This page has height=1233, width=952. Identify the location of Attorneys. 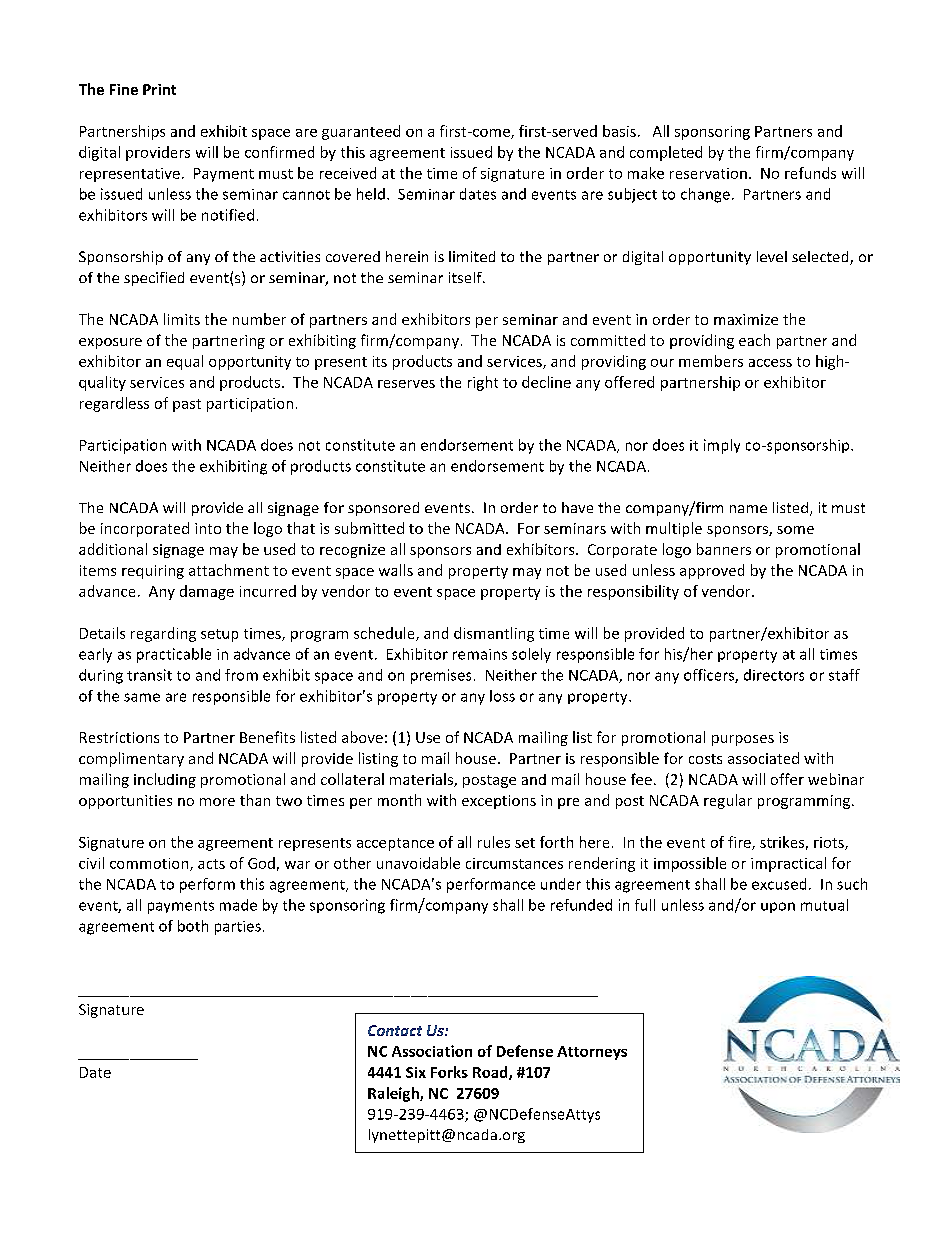
(592, 1053).
